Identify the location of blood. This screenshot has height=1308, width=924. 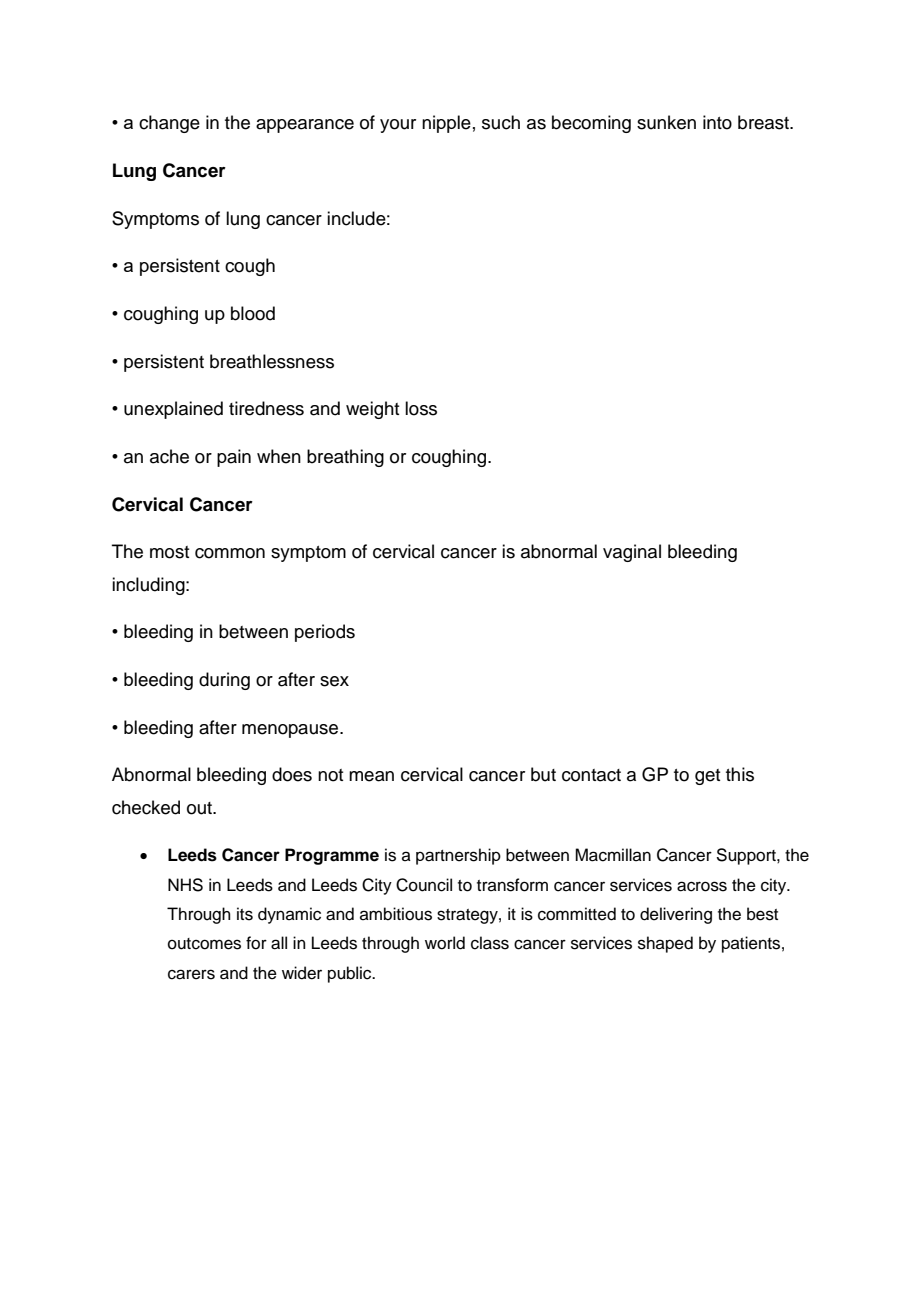
(253, 313).
